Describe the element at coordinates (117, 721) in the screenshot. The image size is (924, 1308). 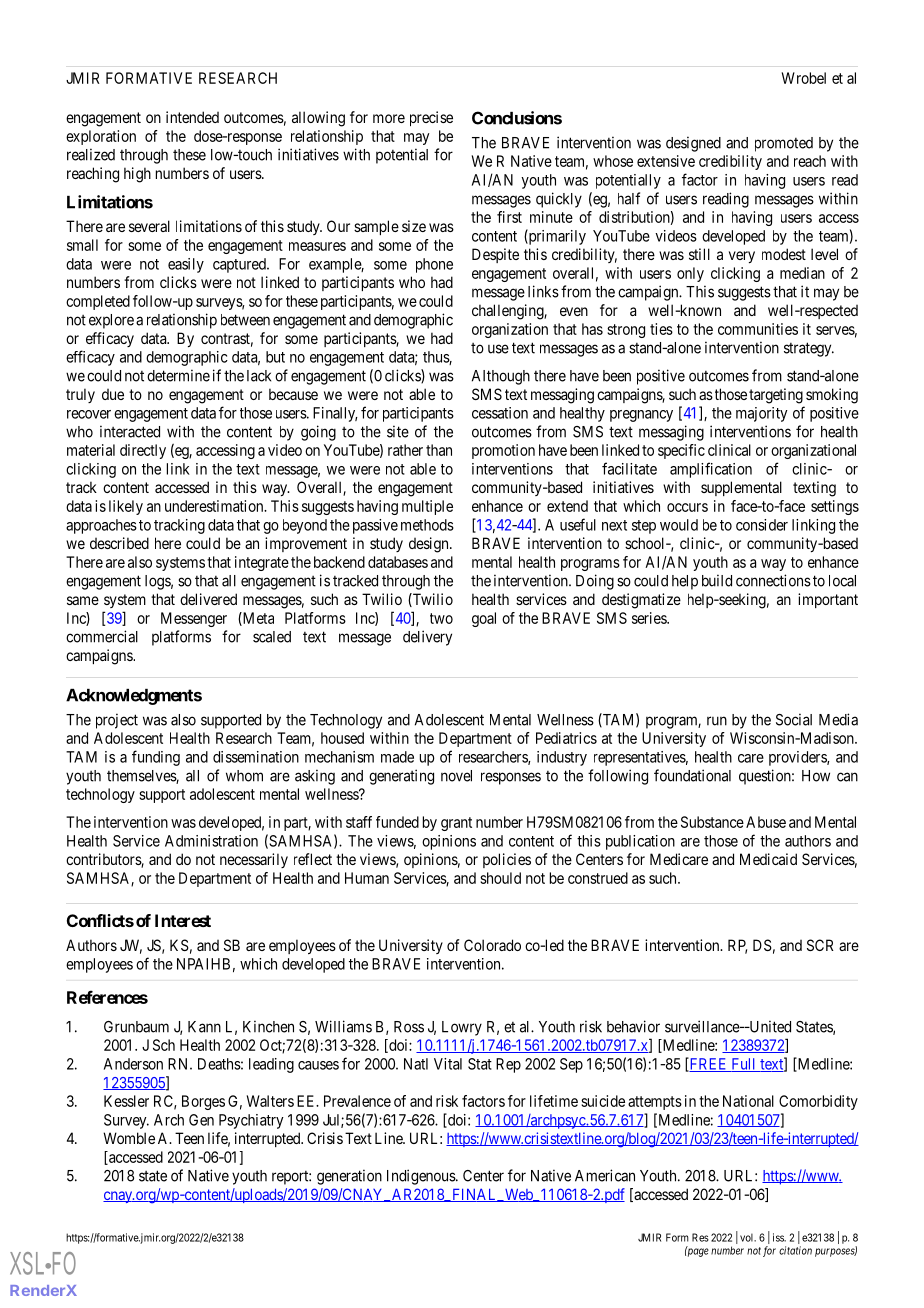
I see `project` at that location.
